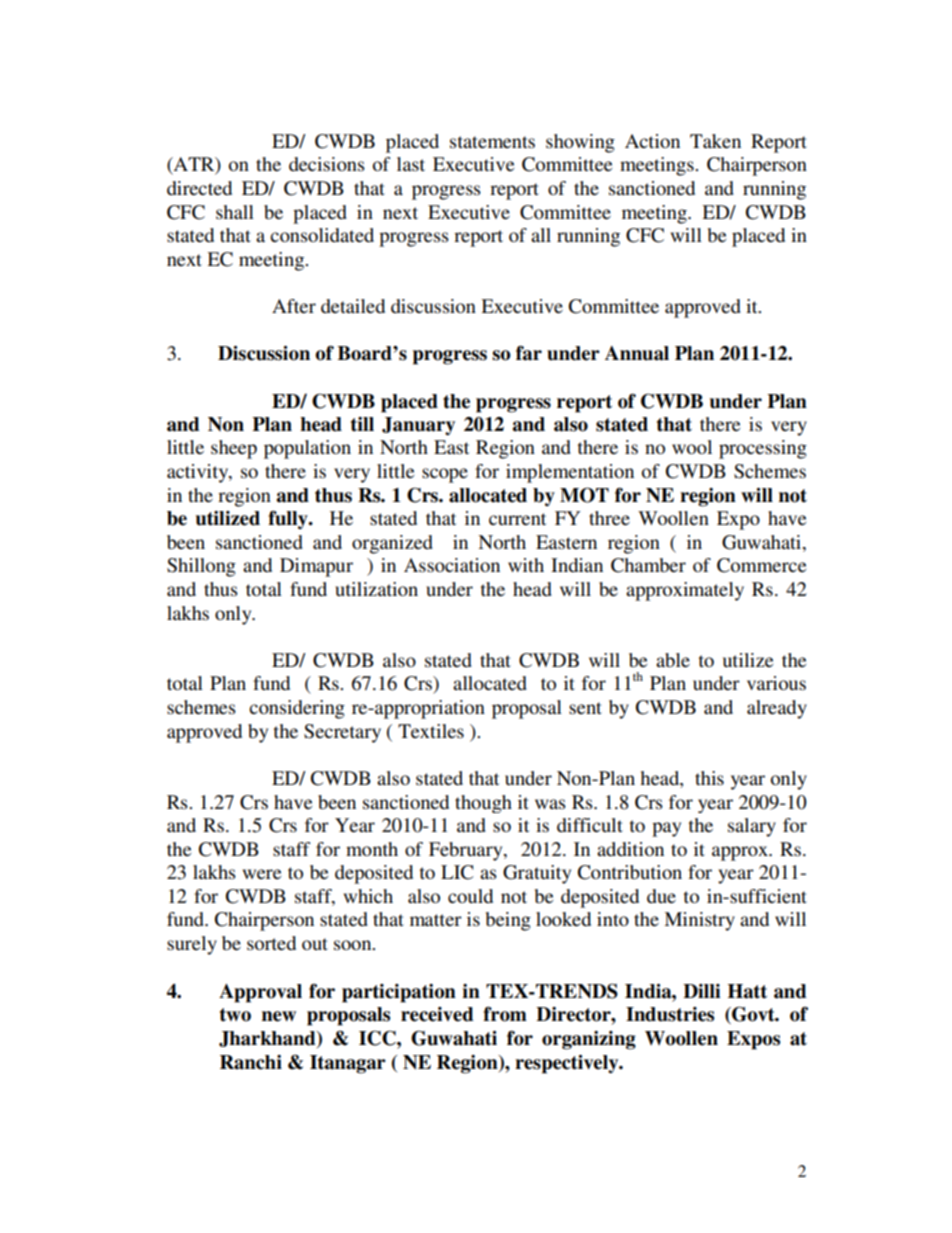 The image size is (952, 1233). Describe the element at coordinates (709, 778) in the page. I see `this` at that location.
